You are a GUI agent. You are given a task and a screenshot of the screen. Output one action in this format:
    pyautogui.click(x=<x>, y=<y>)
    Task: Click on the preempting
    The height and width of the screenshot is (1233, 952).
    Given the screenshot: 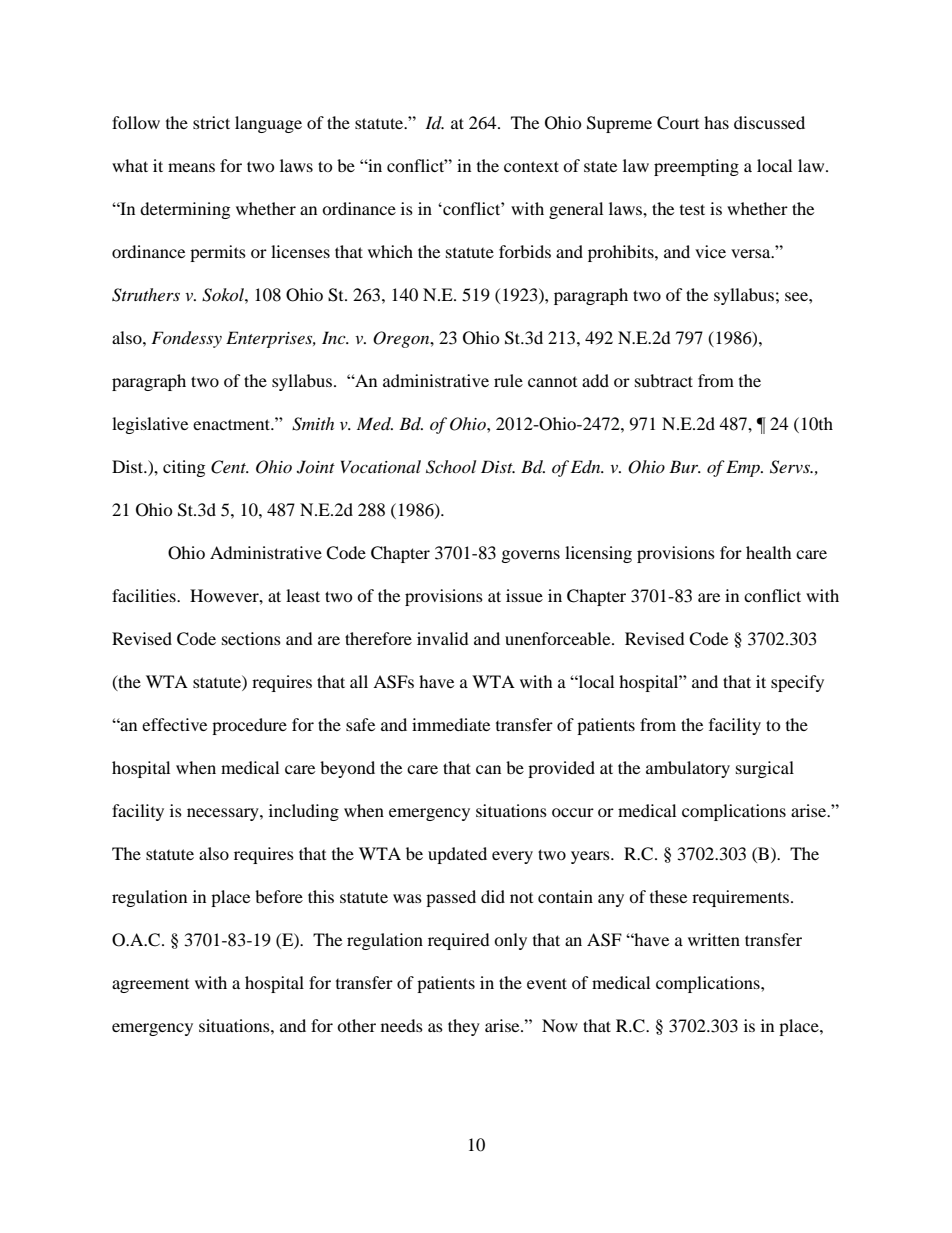 What is the action you would take?
    pyautogui.click(x=696, y=167)
